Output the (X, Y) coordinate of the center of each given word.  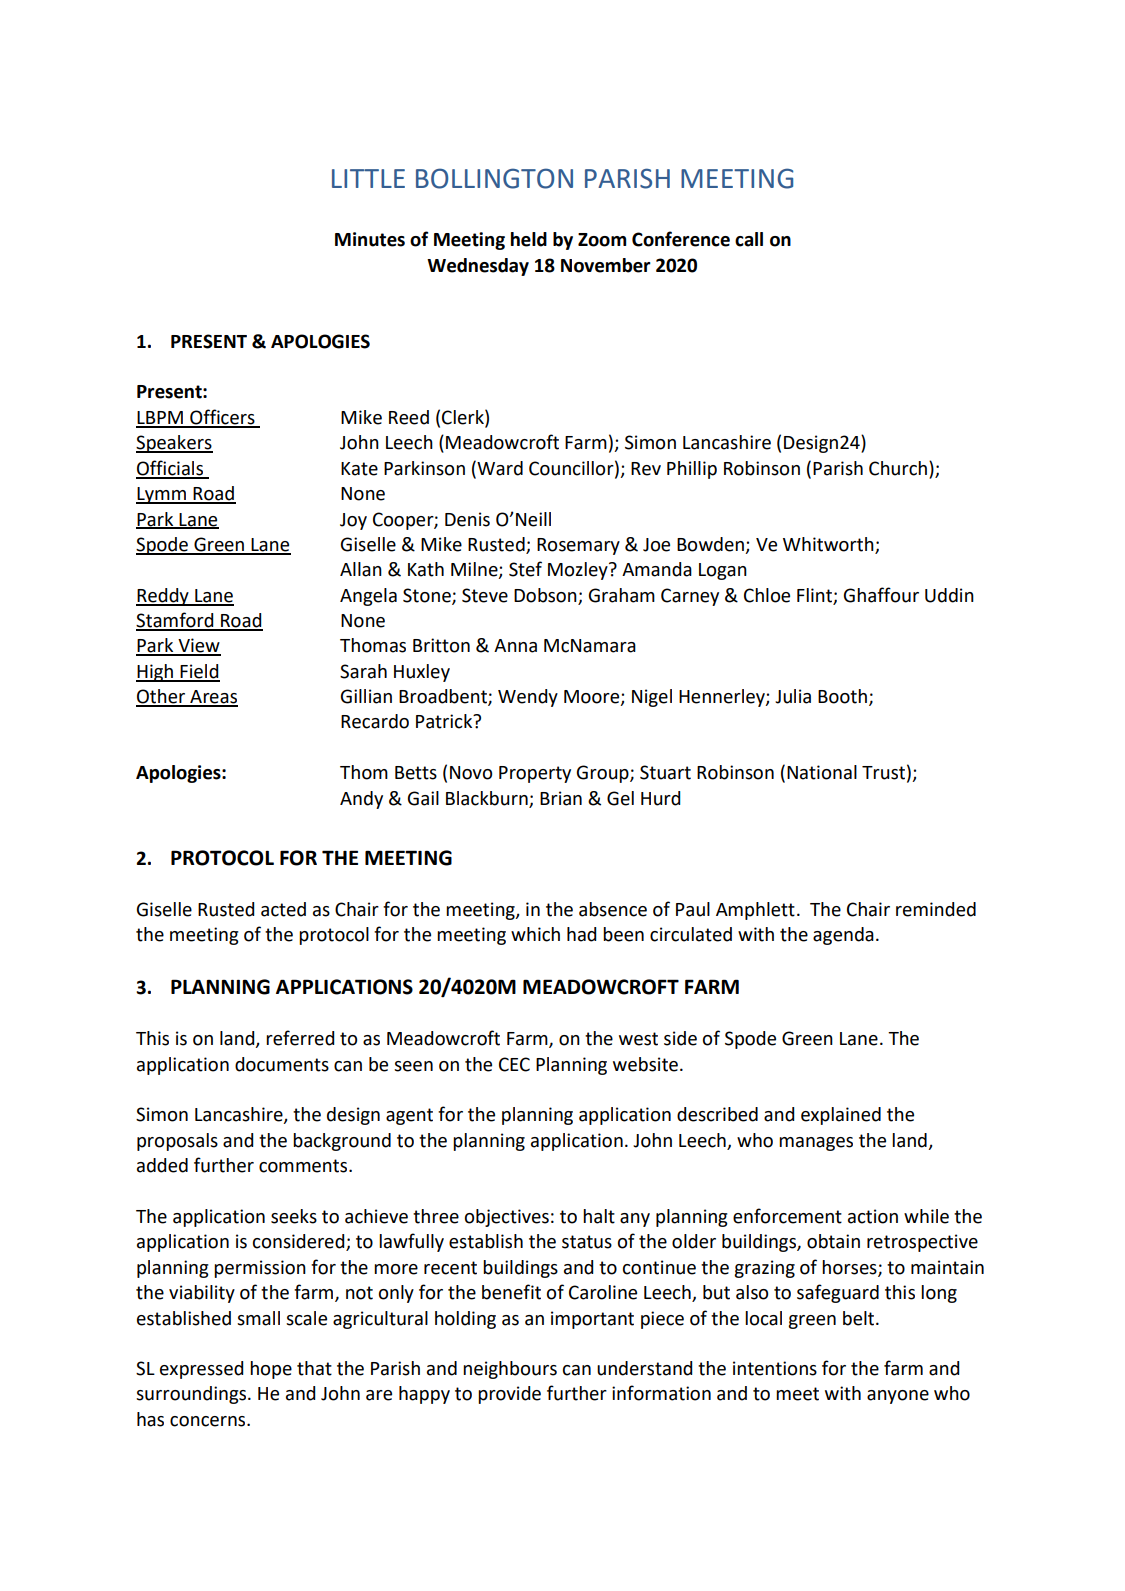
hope (271, 1370)
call (749, 239)
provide (509, 1395)
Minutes (370, 239)
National (822, 772)
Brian (561, 798)
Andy (361, 800)
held (529, 239)
